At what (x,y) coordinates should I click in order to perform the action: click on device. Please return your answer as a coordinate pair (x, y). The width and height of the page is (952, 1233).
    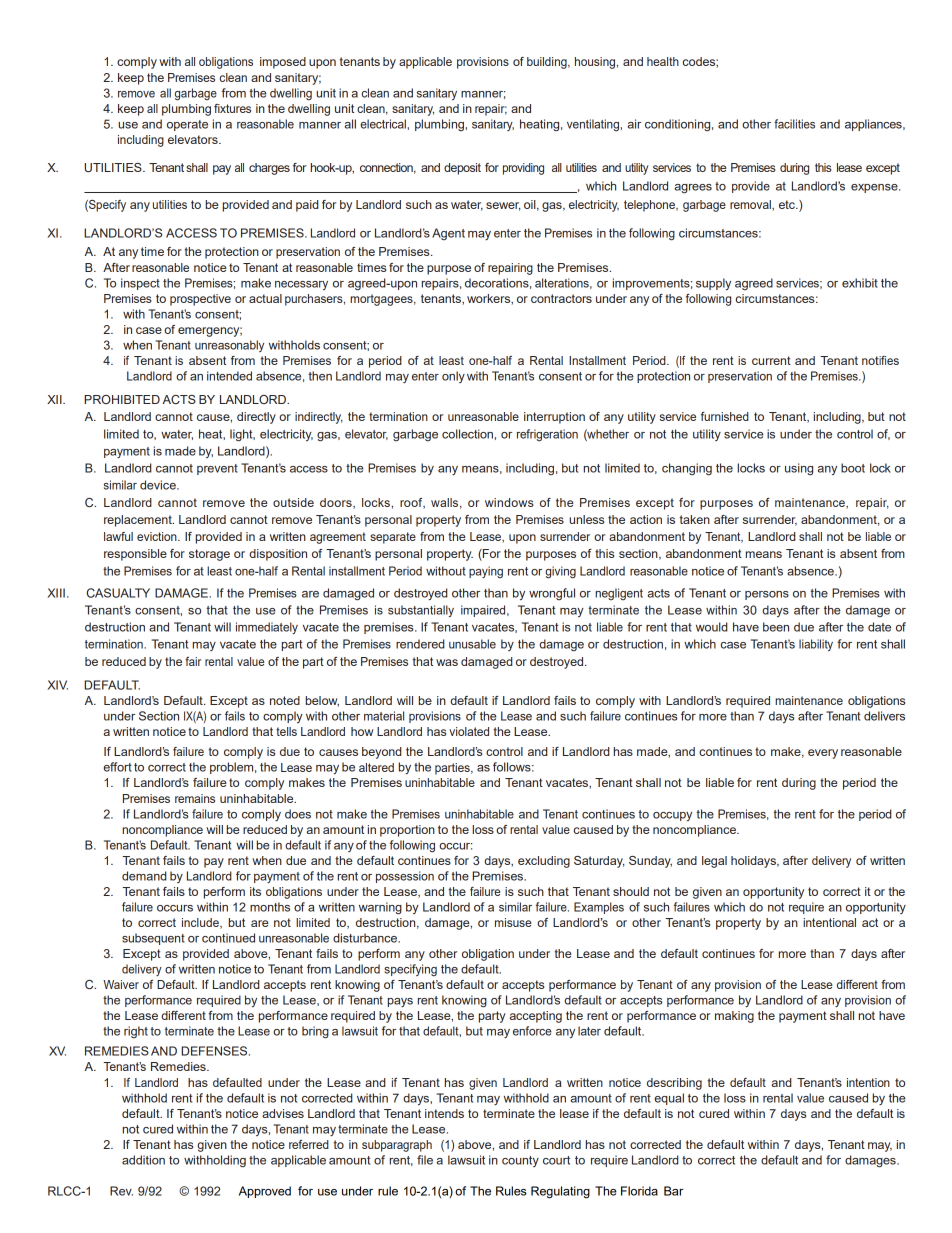
    Looking at the image, I should click on (159, 485).
